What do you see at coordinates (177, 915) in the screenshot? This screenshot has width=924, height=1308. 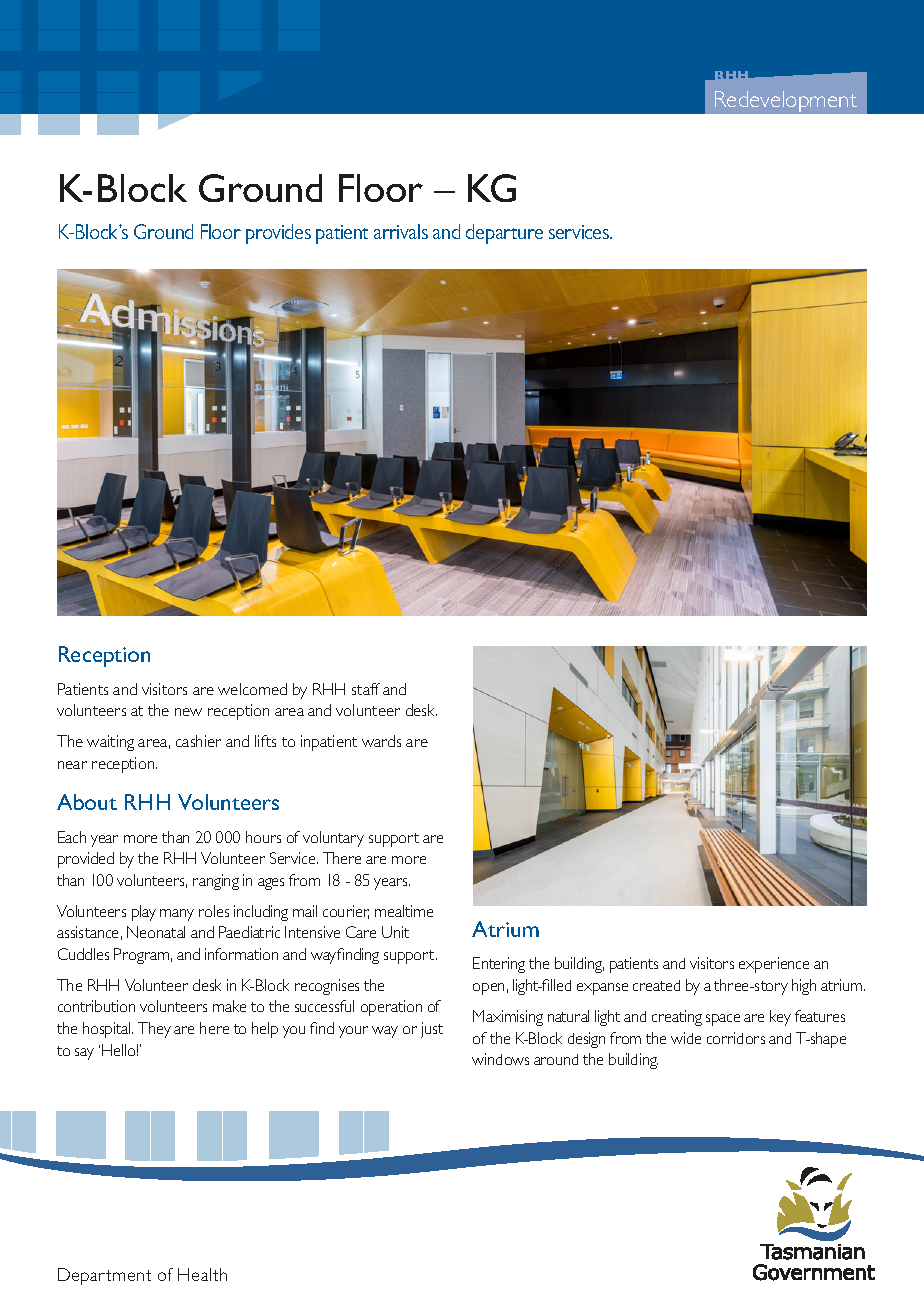 I see `many` at bounding box center [177, 915].
